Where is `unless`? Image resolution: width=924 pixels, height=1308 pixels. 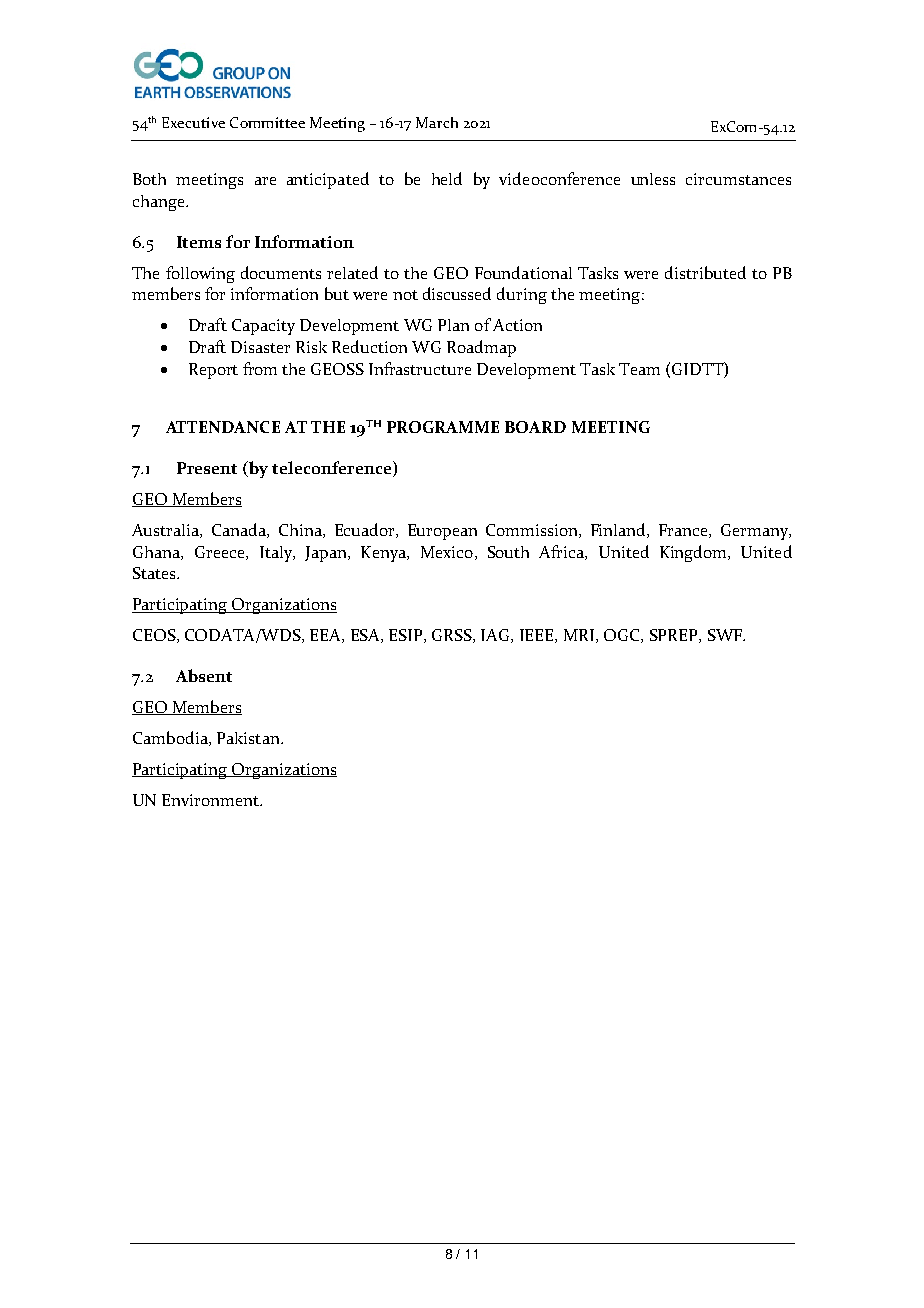 unless is located at coordinates (653, 179).
